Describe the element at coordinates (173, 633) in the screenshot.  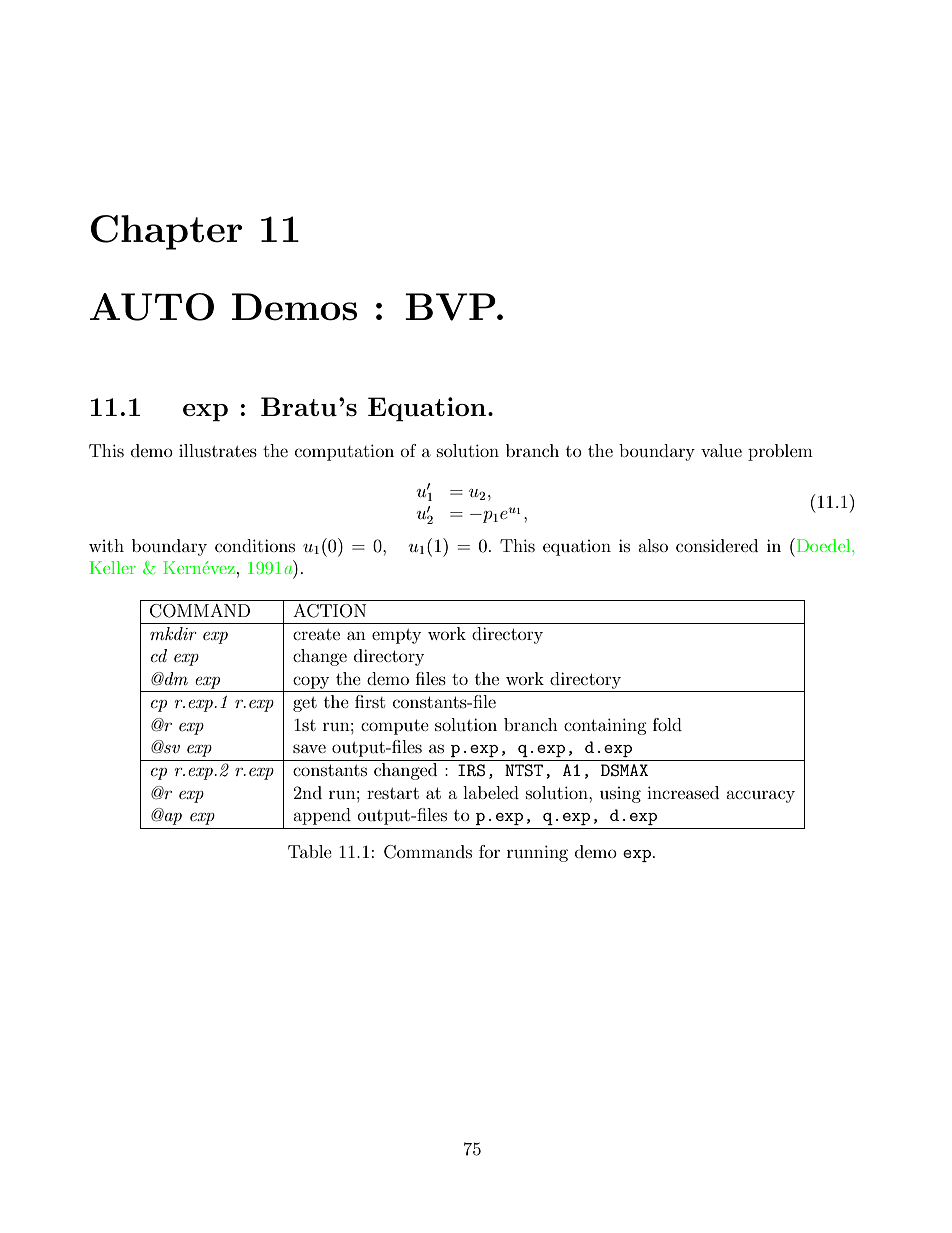
I see `mkdir` at that location.
